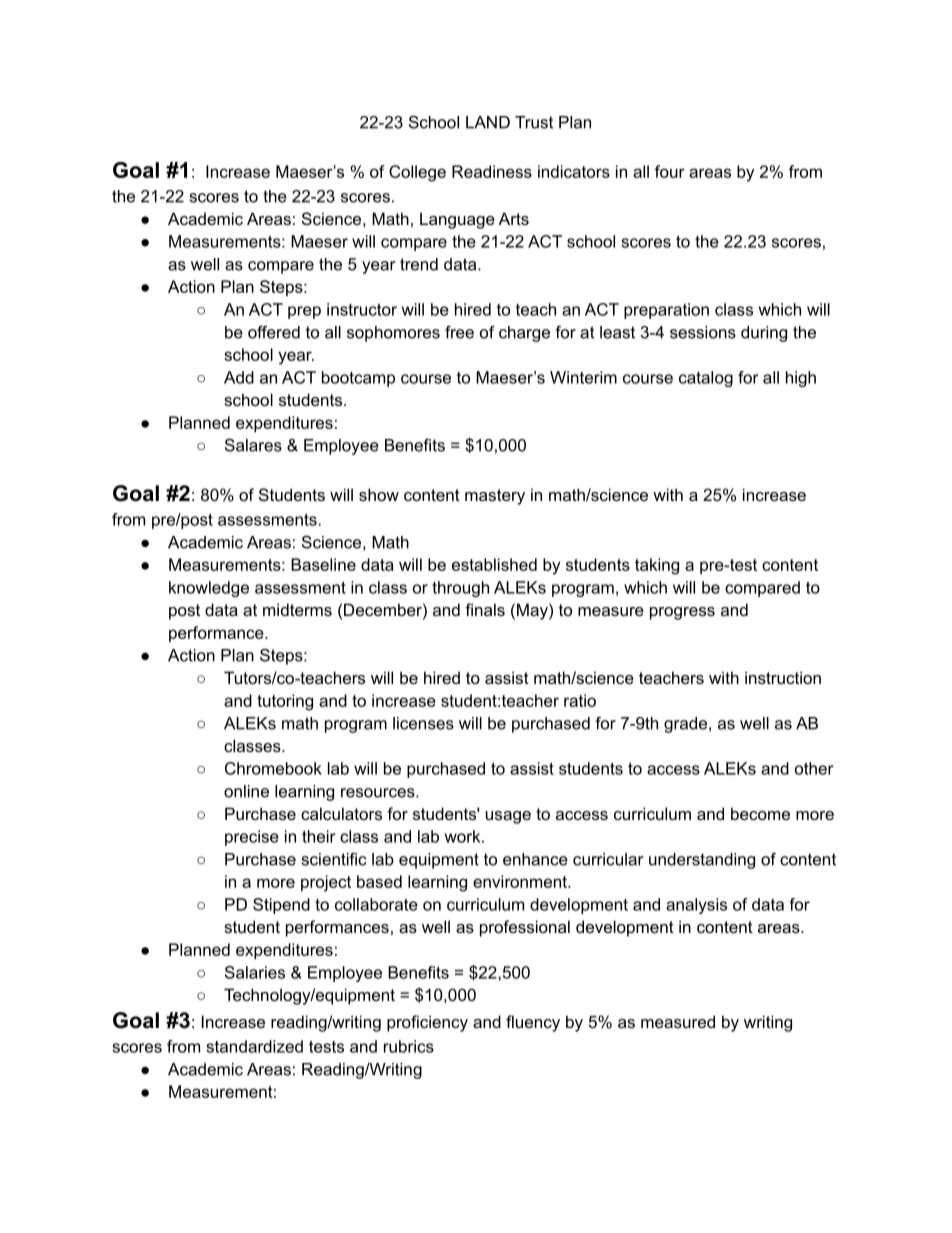 The image size is (952, 1233). Describe the element at coordinates (239, 377) in the screenshot. I see `Add` at that location.
